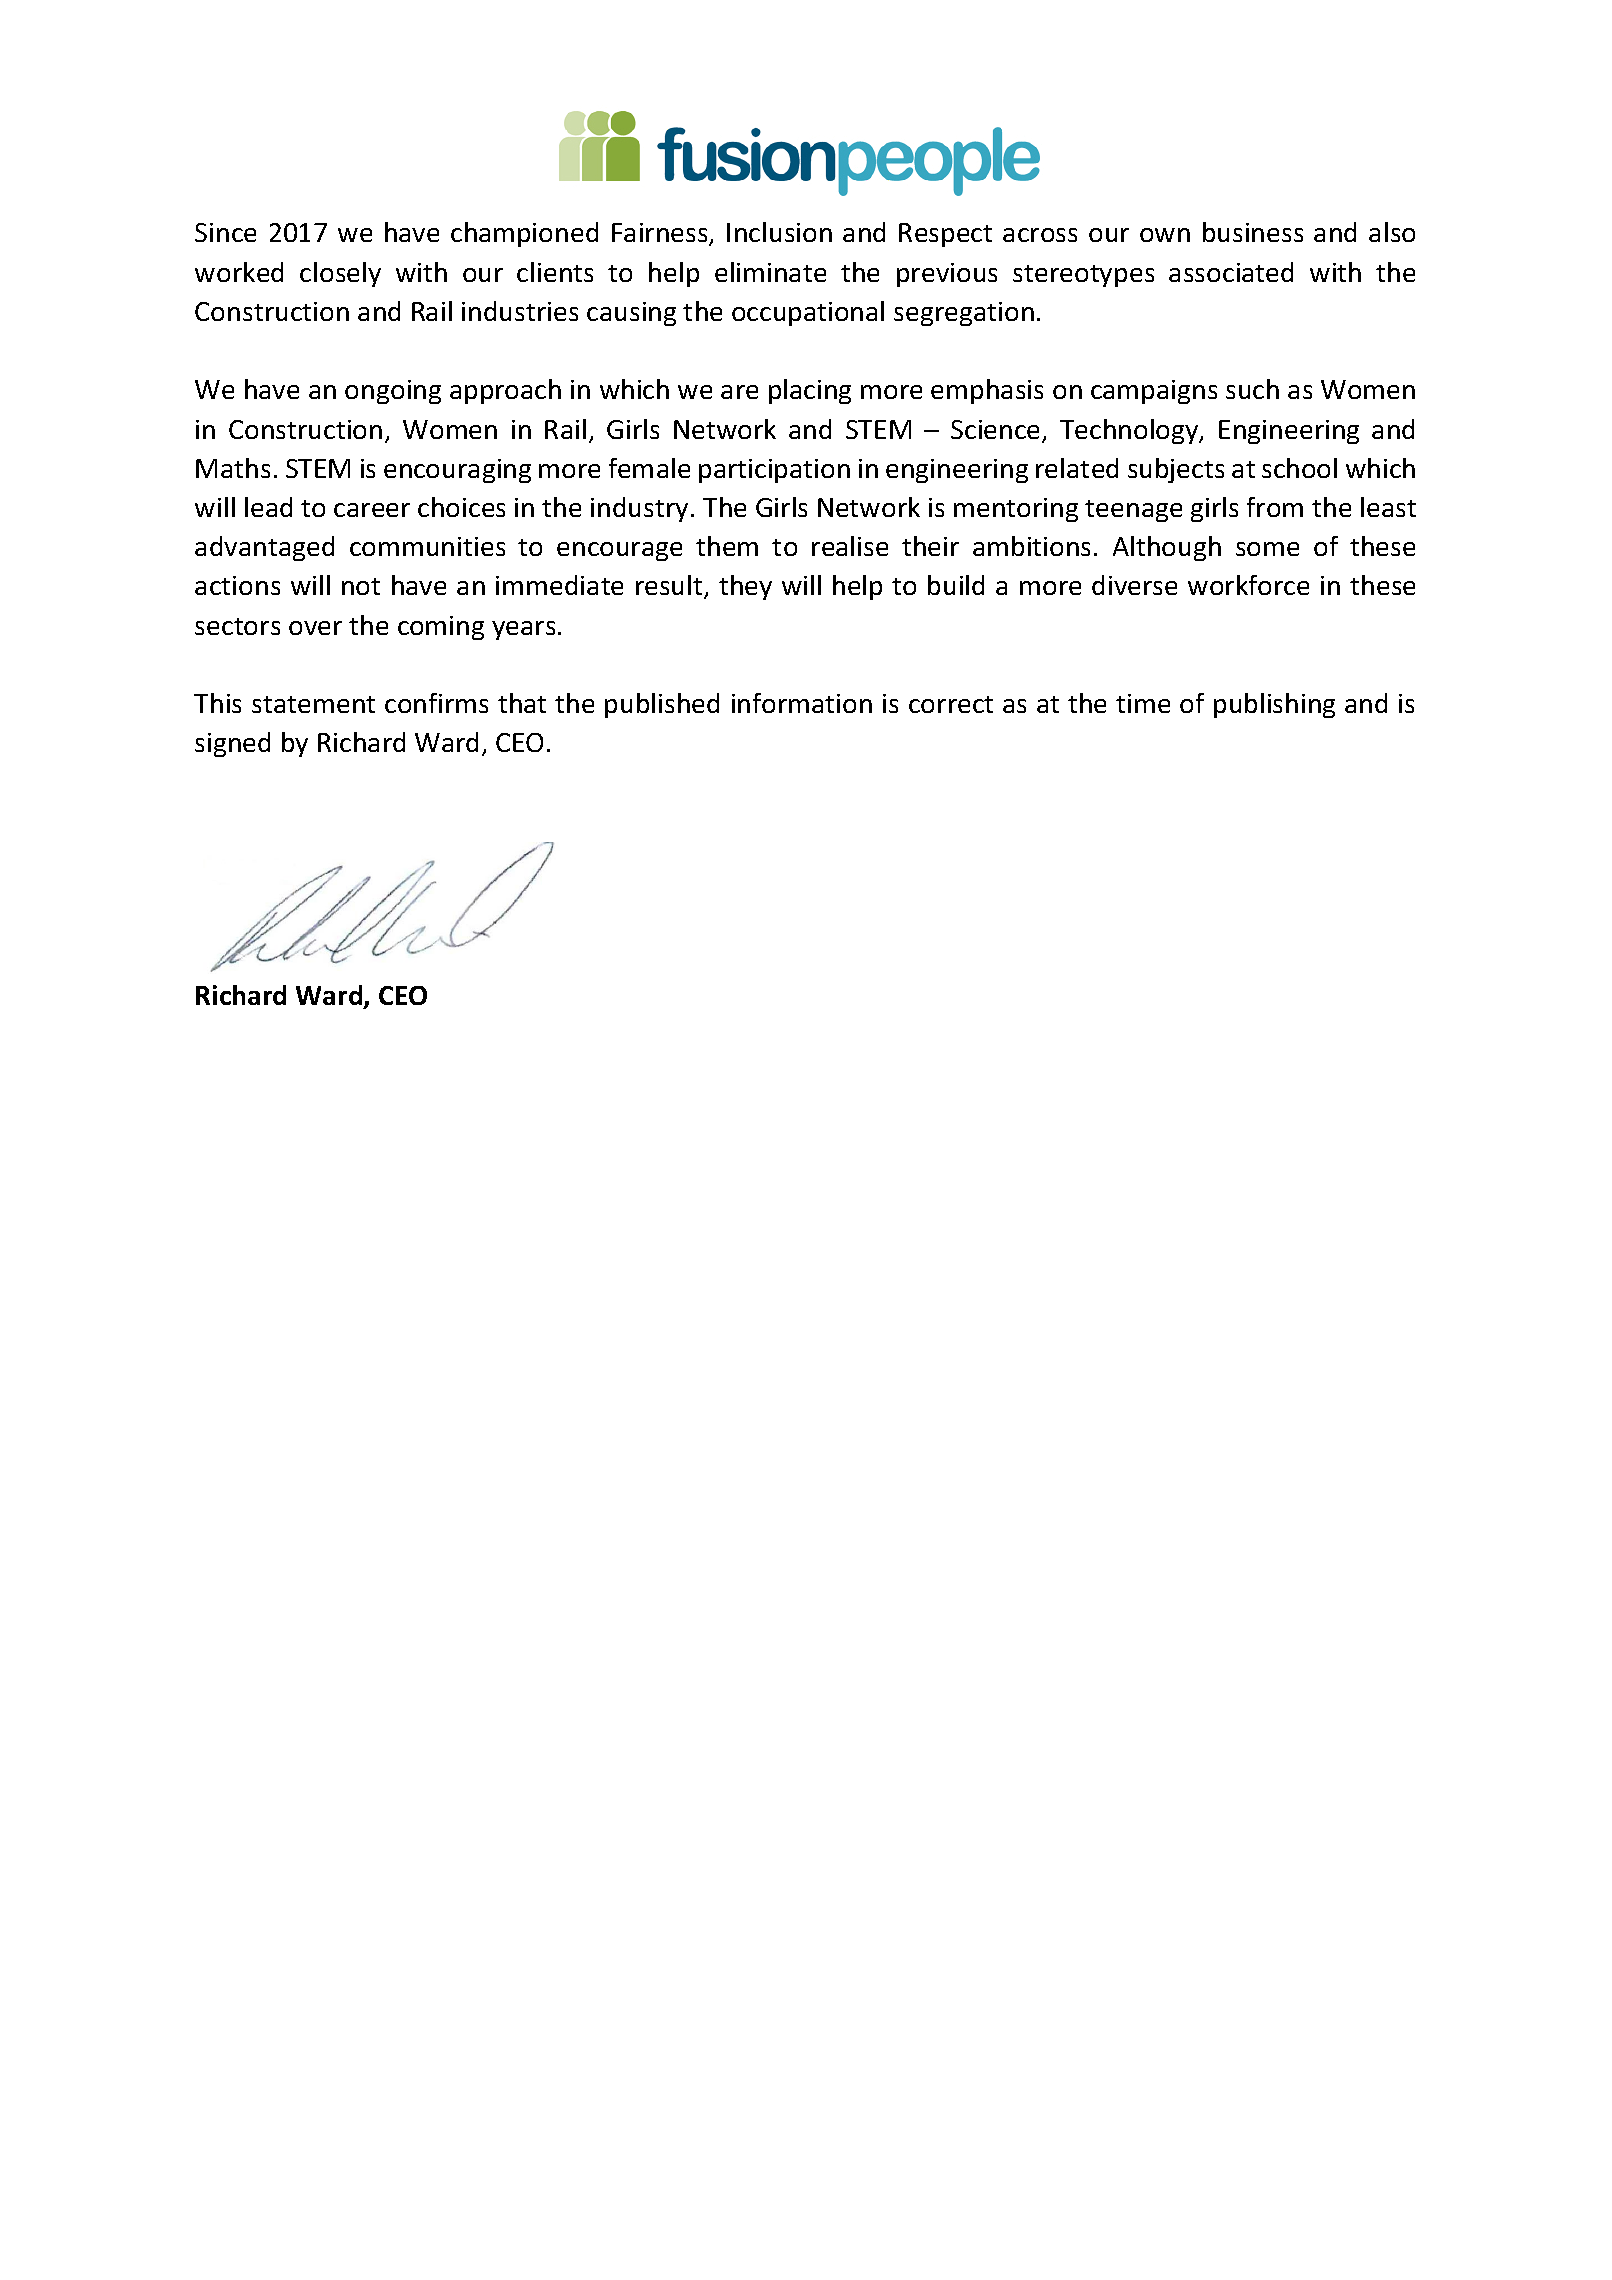 The width and height of the document is (1612, 2280). Describe the element at coordinates (802, 703) in the document. I see `information` at that location.
